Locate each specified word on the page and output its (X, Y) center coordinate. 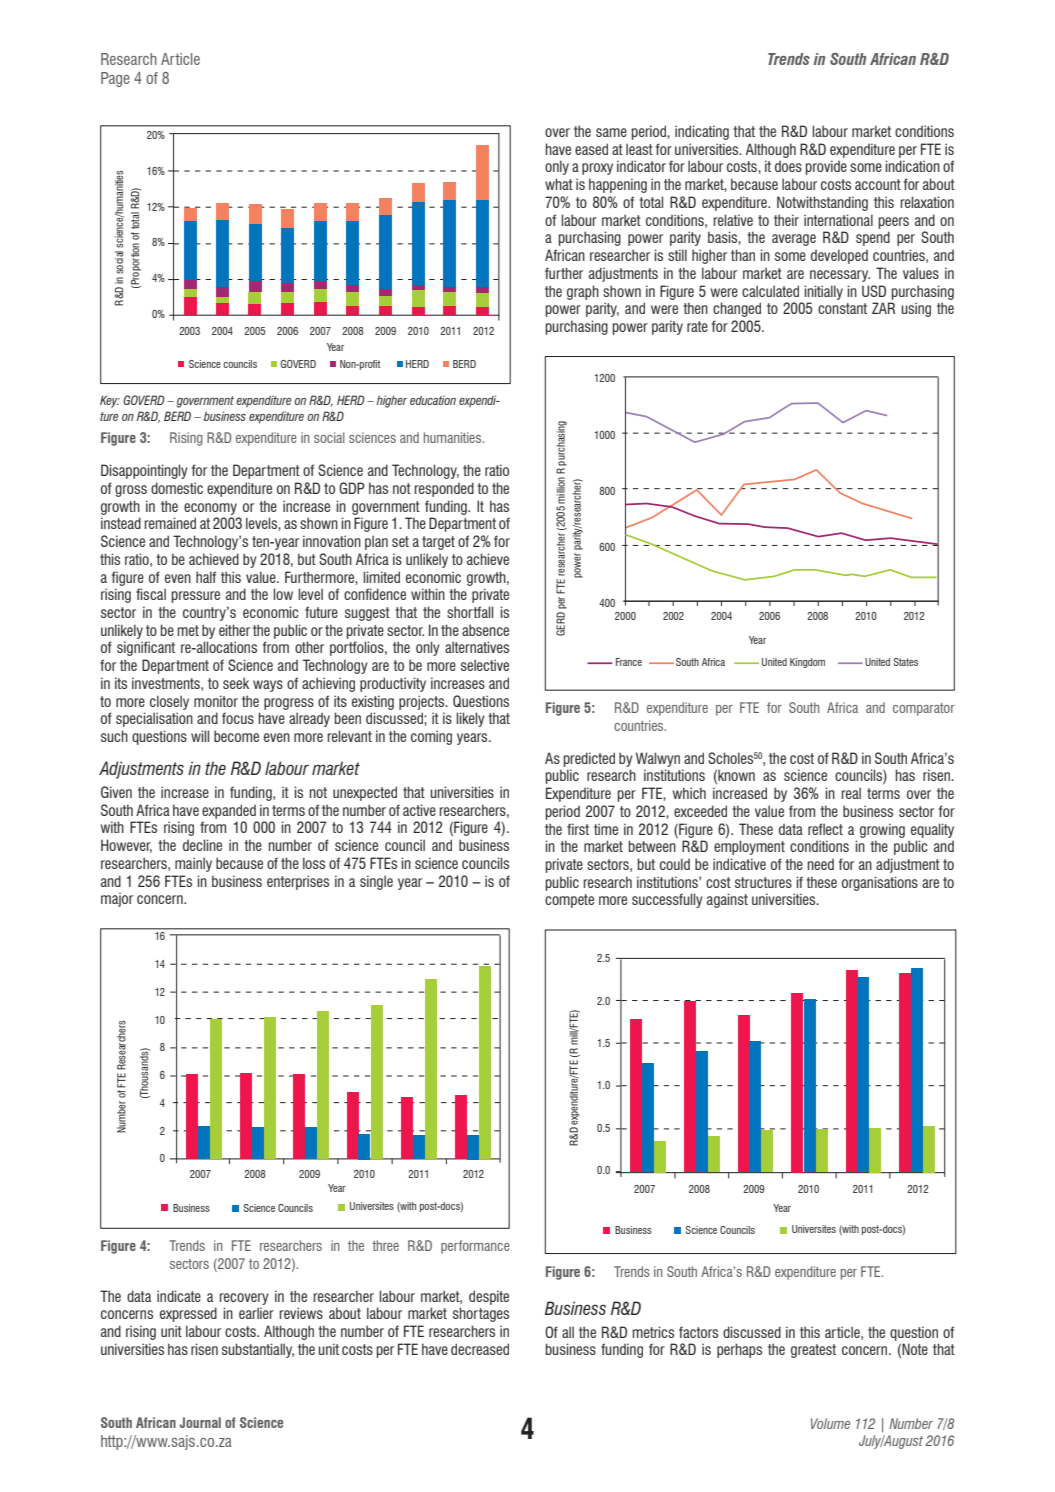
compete (569, 901)
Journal (200, 1422)
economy (210, 509)
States (906, 662)
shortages (481, 1314)
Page (115, 79)
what (559, 184)
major (117, 900)
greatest (813, 1351)
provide (826, 167)
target (438, 543)
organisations (880, 883)
